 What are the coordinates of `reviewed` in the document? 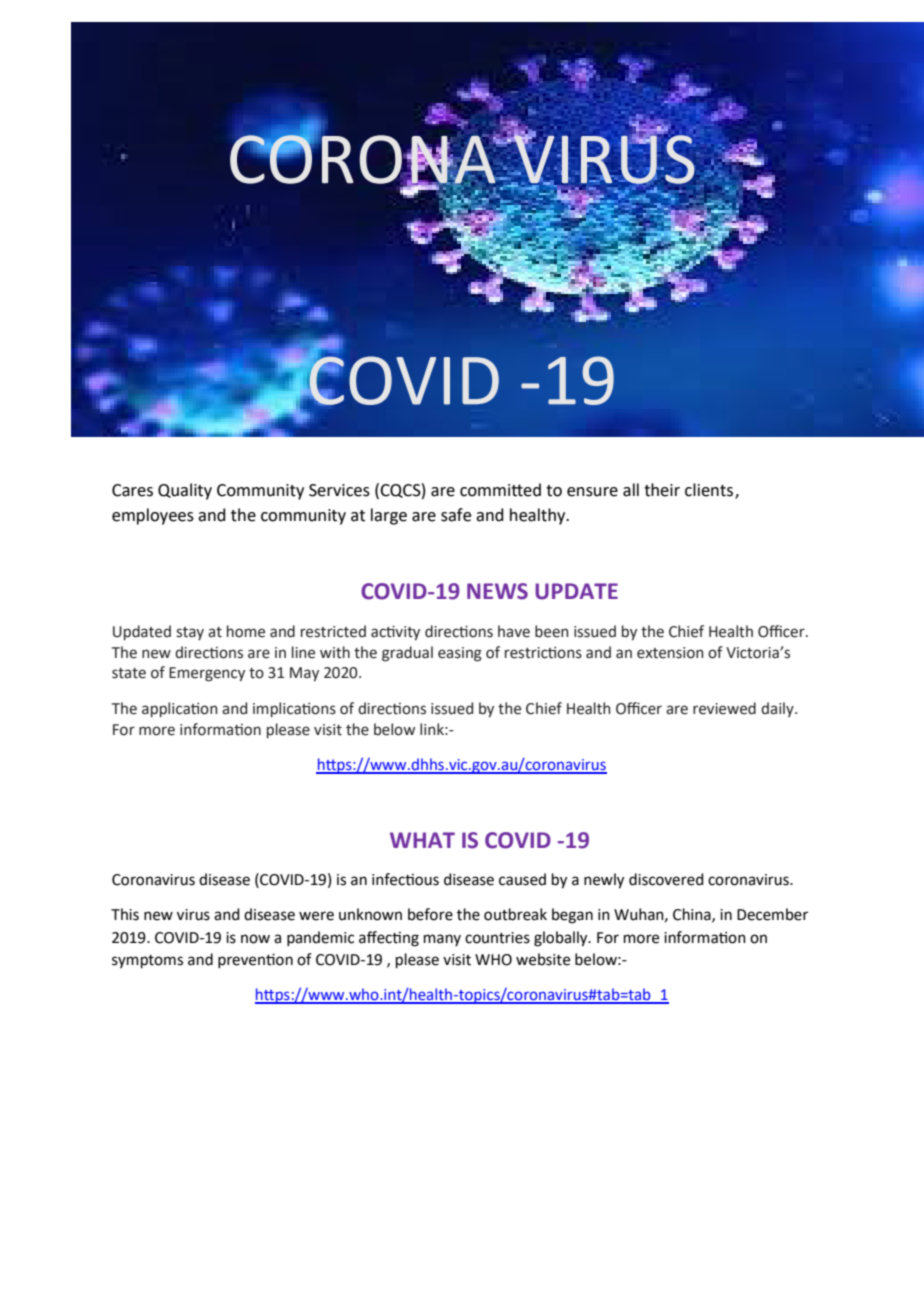 It's located at (724, 708).
